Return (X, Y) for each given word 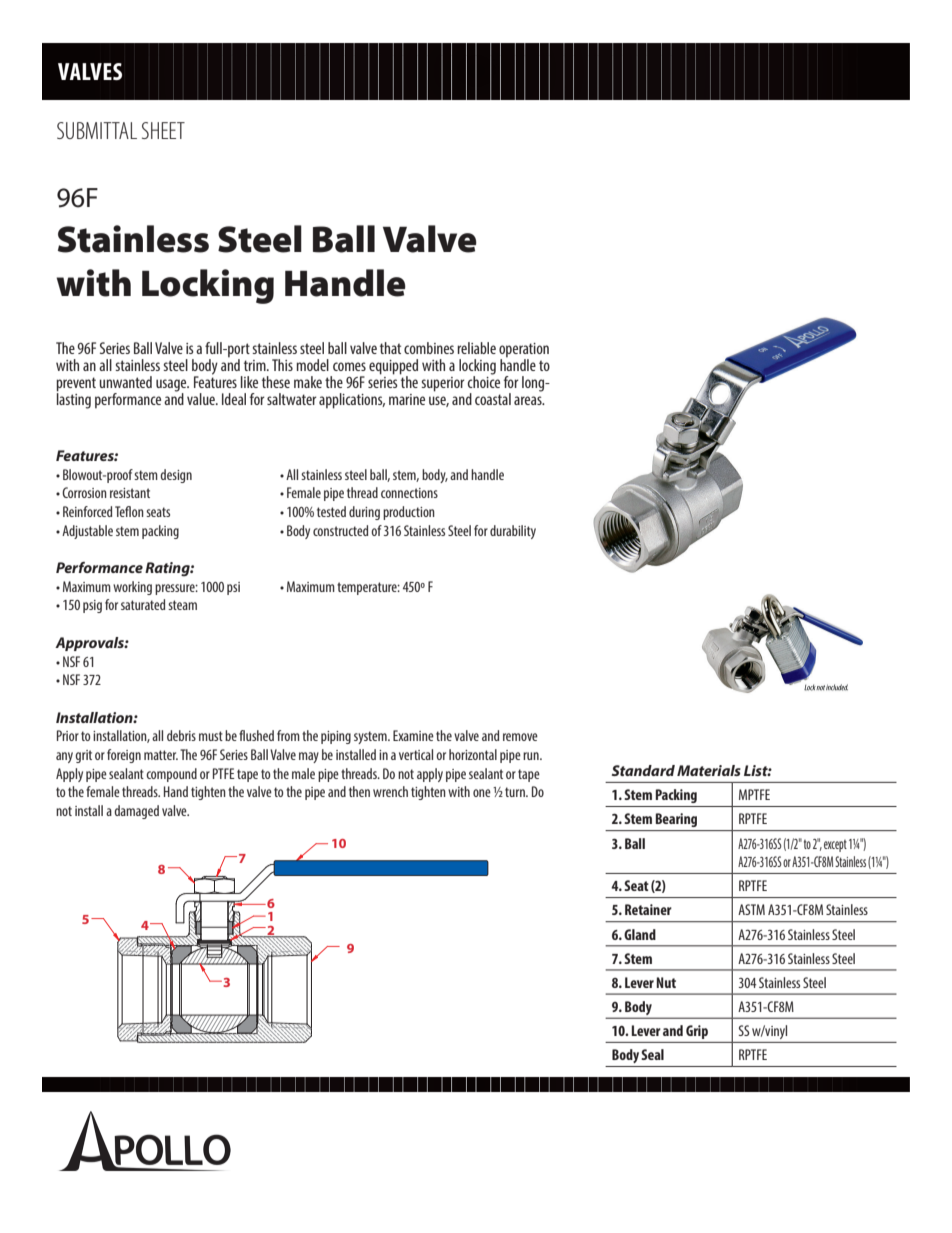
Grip (697, 1032)
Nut (666, 982)
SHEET (163, 130)
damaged (136, 812)
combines (429, 348)
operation (524, 350)
